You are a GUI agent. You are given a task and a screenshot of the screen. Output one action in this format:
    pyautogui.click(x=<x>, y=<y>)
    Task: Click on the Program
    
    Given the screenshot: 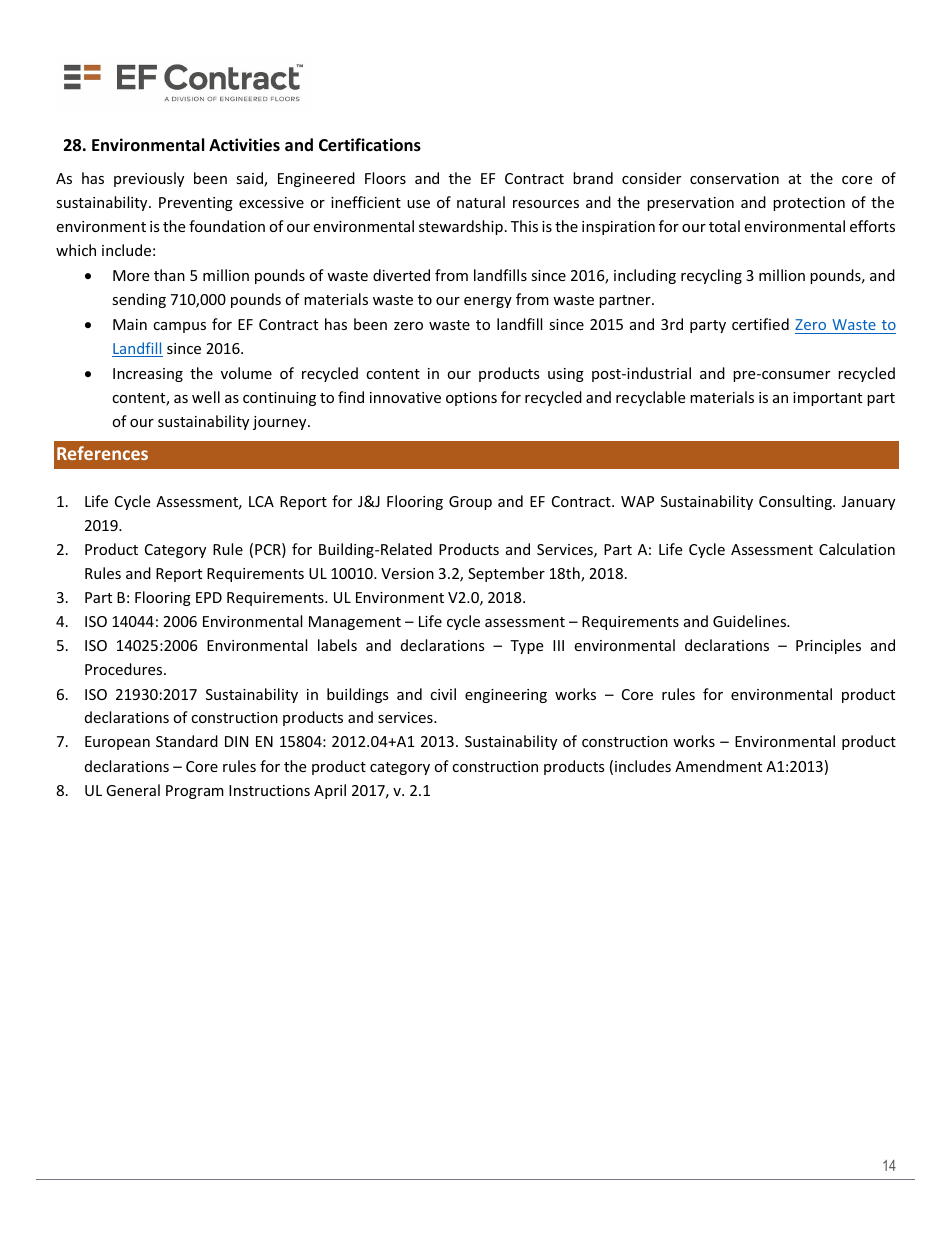 What is the action you would take?
    pyautogui.click(x=195, y=792)
